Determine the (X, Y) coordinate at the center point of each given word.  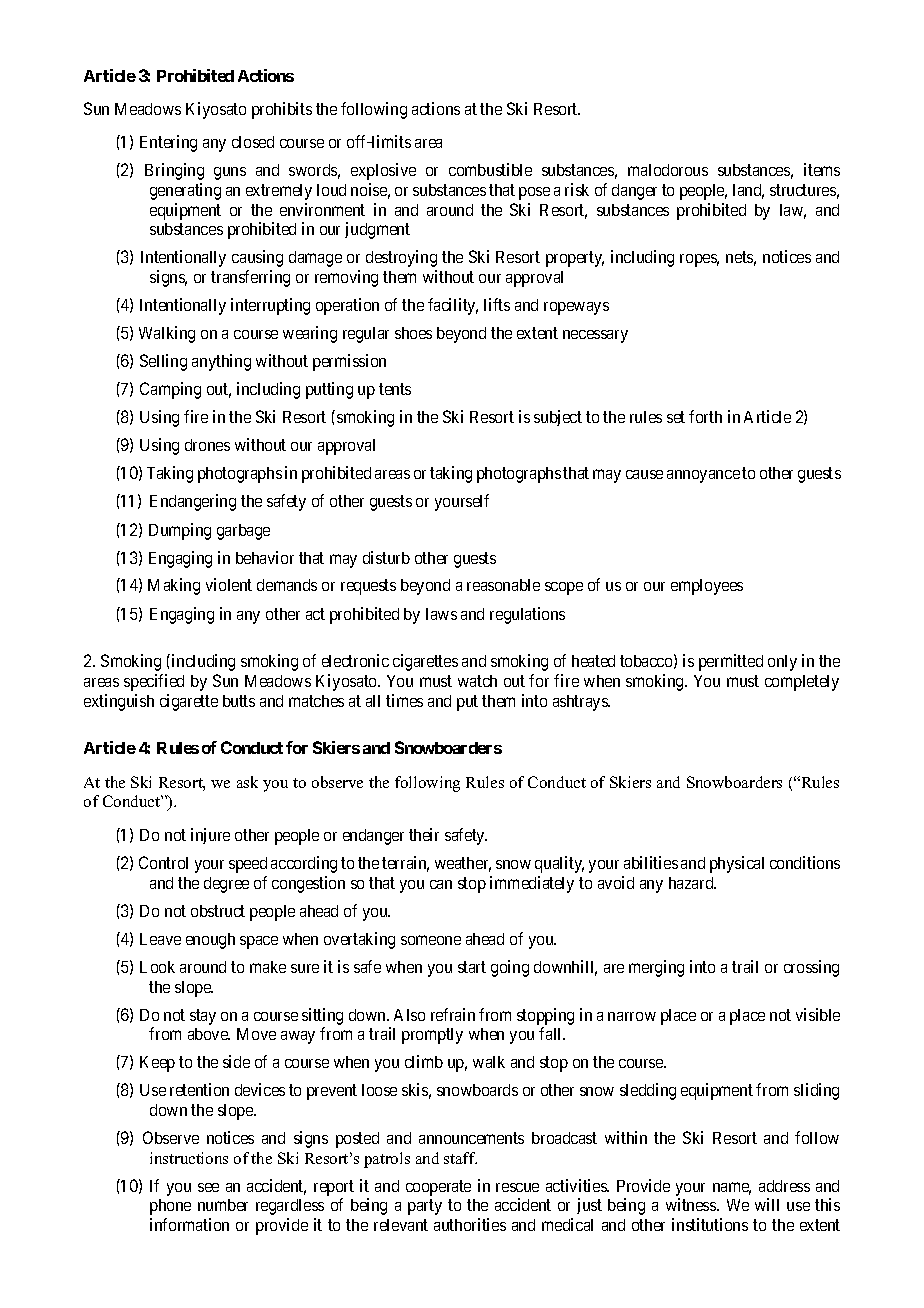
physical (737, 864)
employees (707, 587)
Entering (168, 143)
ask (247, 782)
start (472, 967)
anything (221, 362)
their (424, 834)
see (208, 1187)
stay (203, 1017)
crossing (811, 968)
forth (705, 416)
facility (453, 306)
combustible (490, 169)
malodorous (668, 170)
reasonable (503, 585)
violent (229, 584)
